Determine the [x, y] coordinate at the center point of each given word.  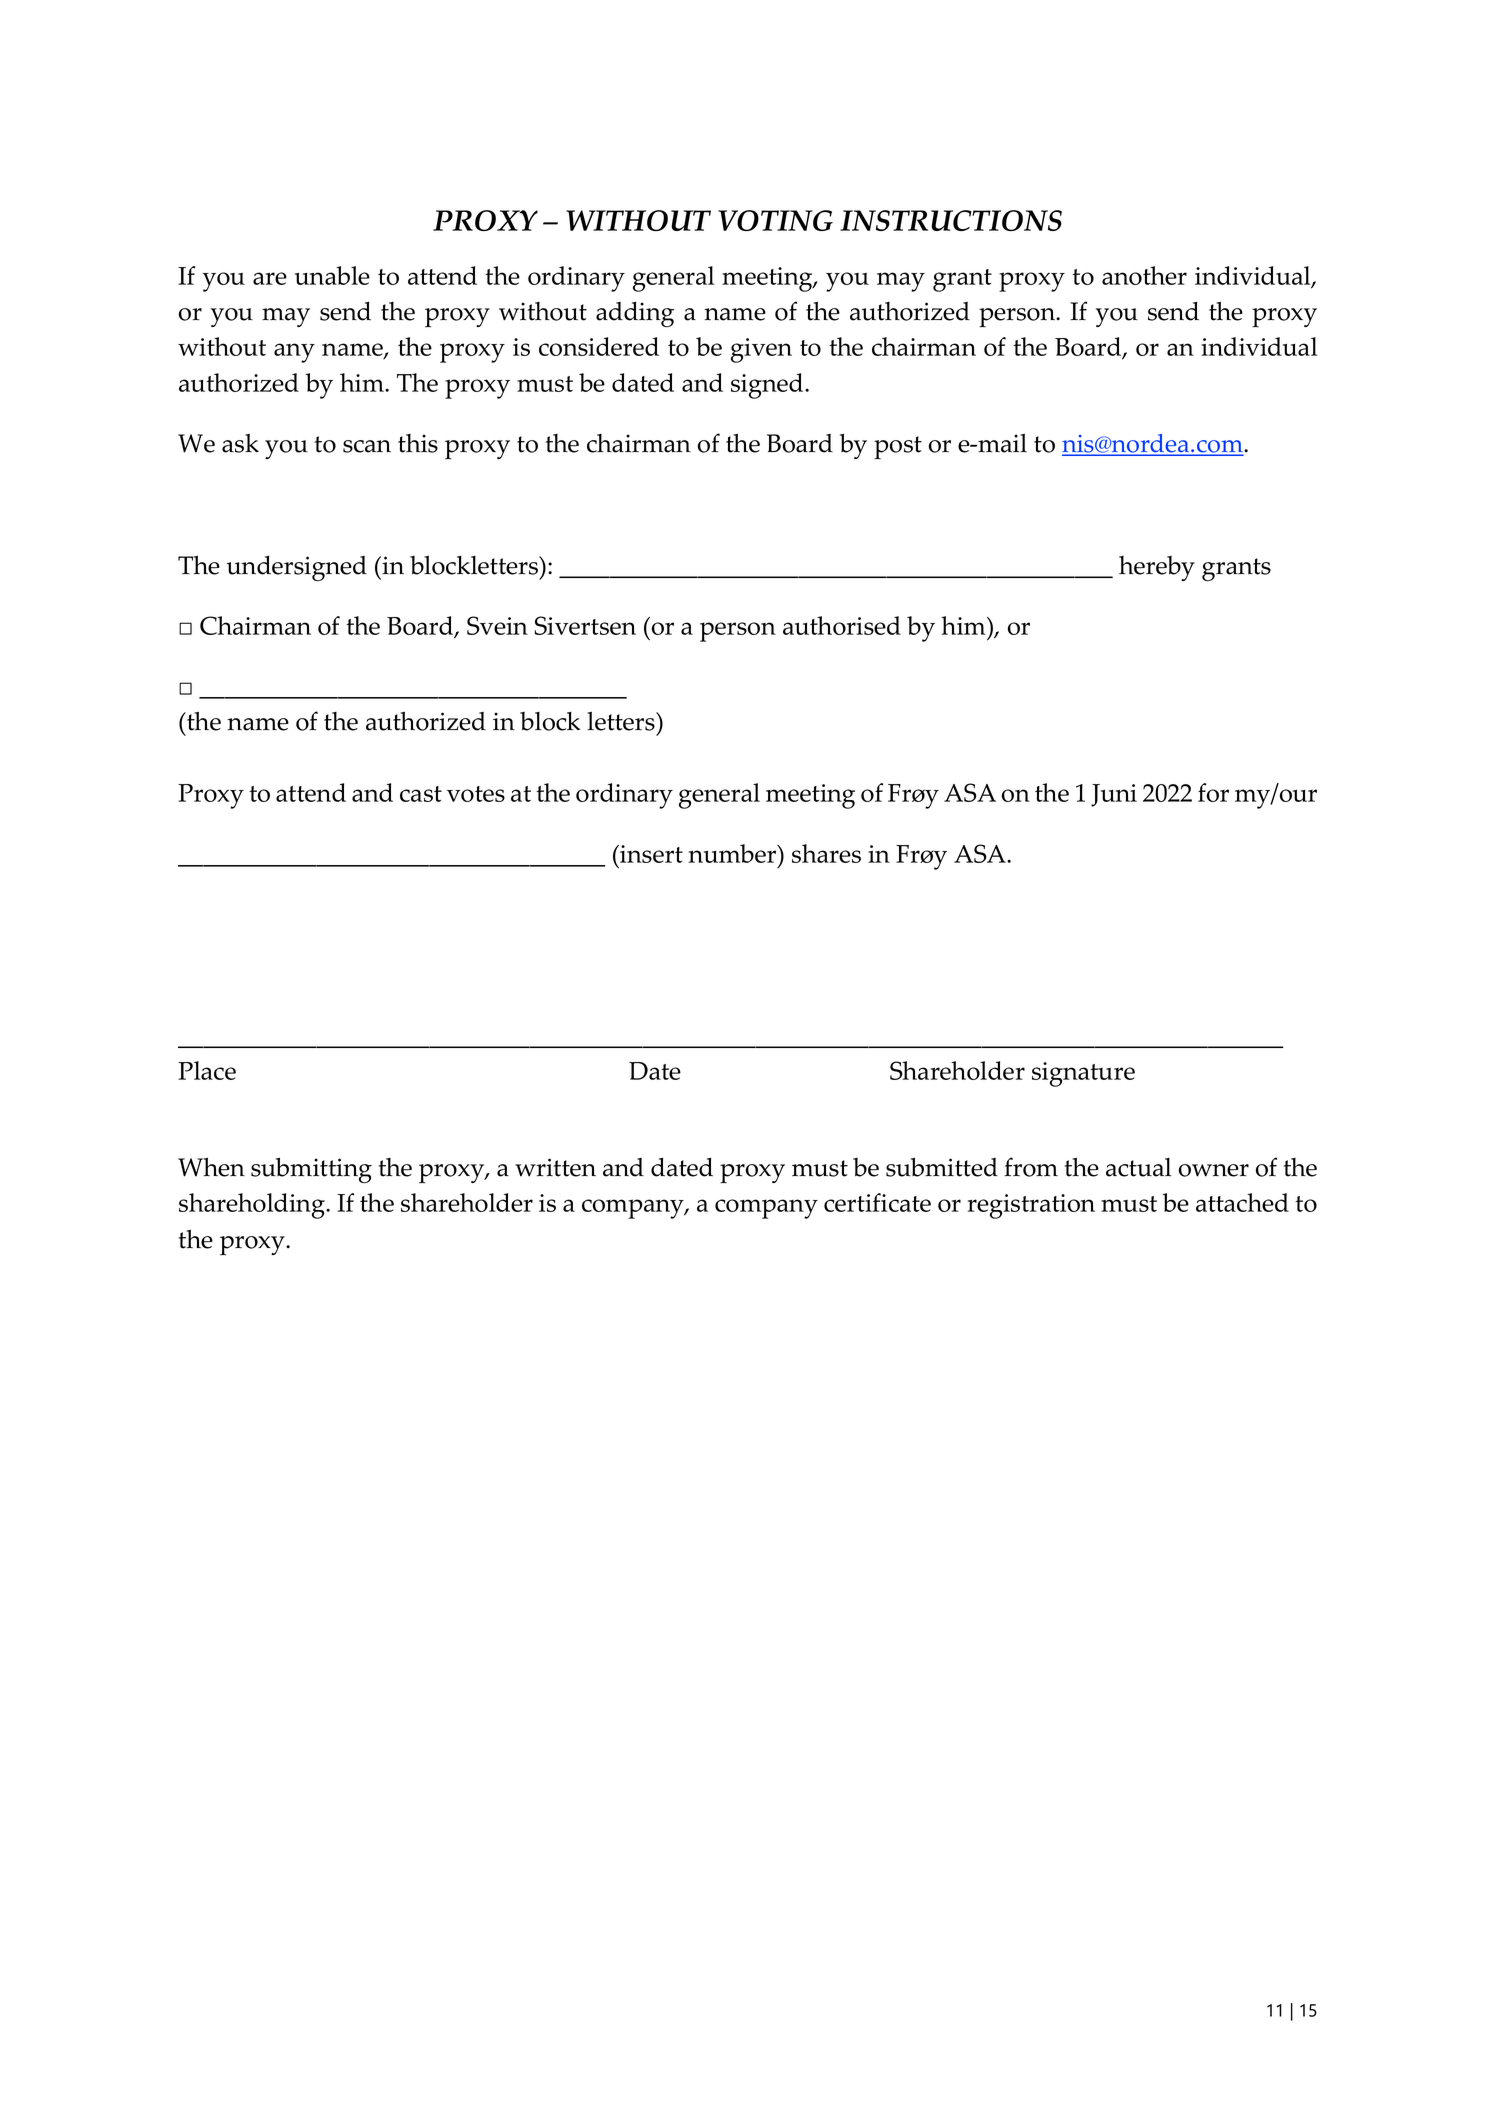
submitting [311, 1170]
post [898, 448]
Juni [1114, 795]
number [734, 853]
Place [207, 1070]
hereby [1157, 568]
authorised [842, 625]
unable [332, 275]
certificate [877, 1202]
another [1144, 275]
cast [421, 794]
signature [1083, 1074]
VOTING [775, 220]
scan [367, 446]
